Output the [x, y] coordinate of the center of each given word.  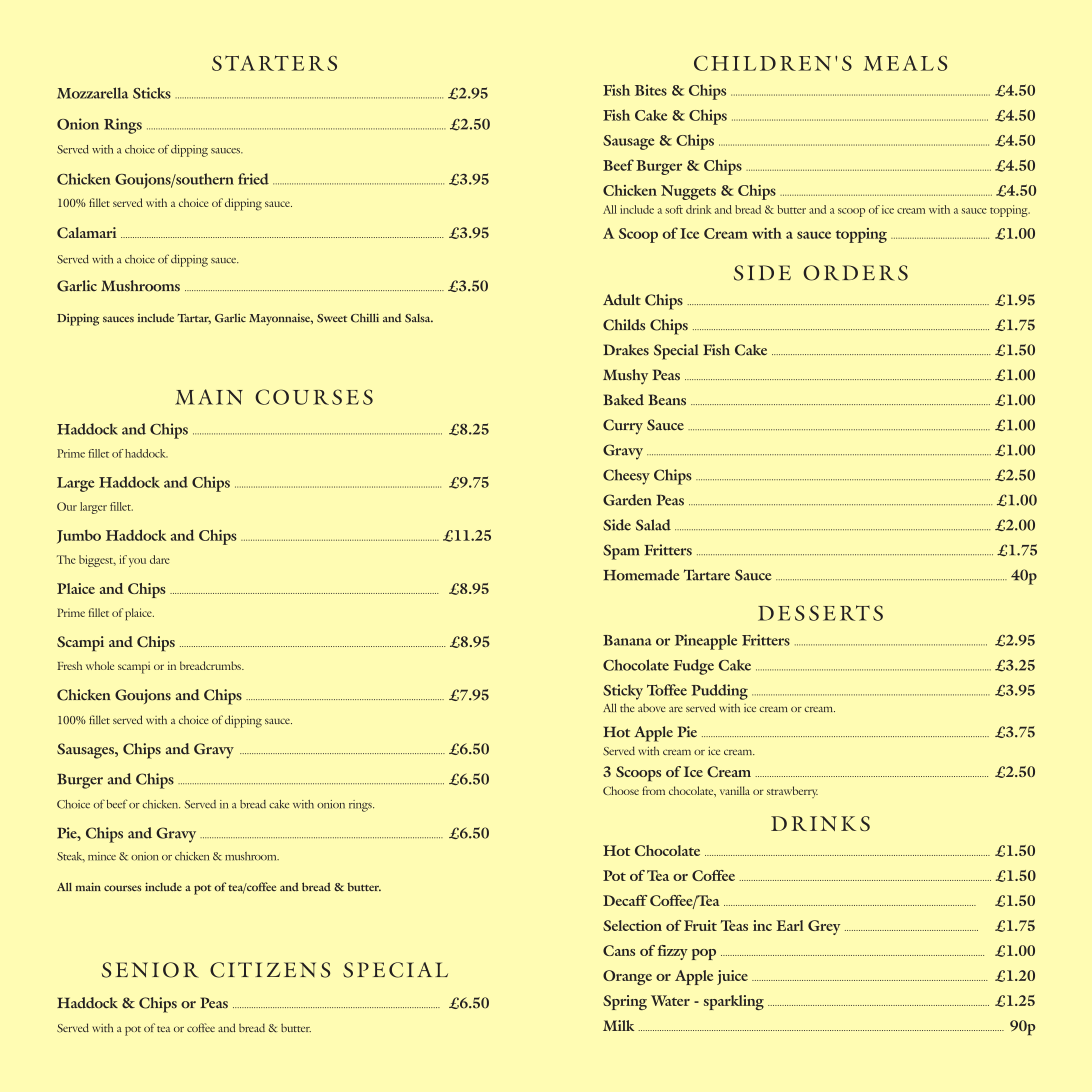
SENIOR [150, 970]
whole [100, 665]
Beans [667, 400]
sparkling [734, 1002]
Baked [623, 399]
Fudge [694, 667]
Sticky [623, 692]
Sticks [152, 93]
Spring [625, 1002]
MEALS [905, 63]
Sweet [332, 318]
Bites [651, 90]
